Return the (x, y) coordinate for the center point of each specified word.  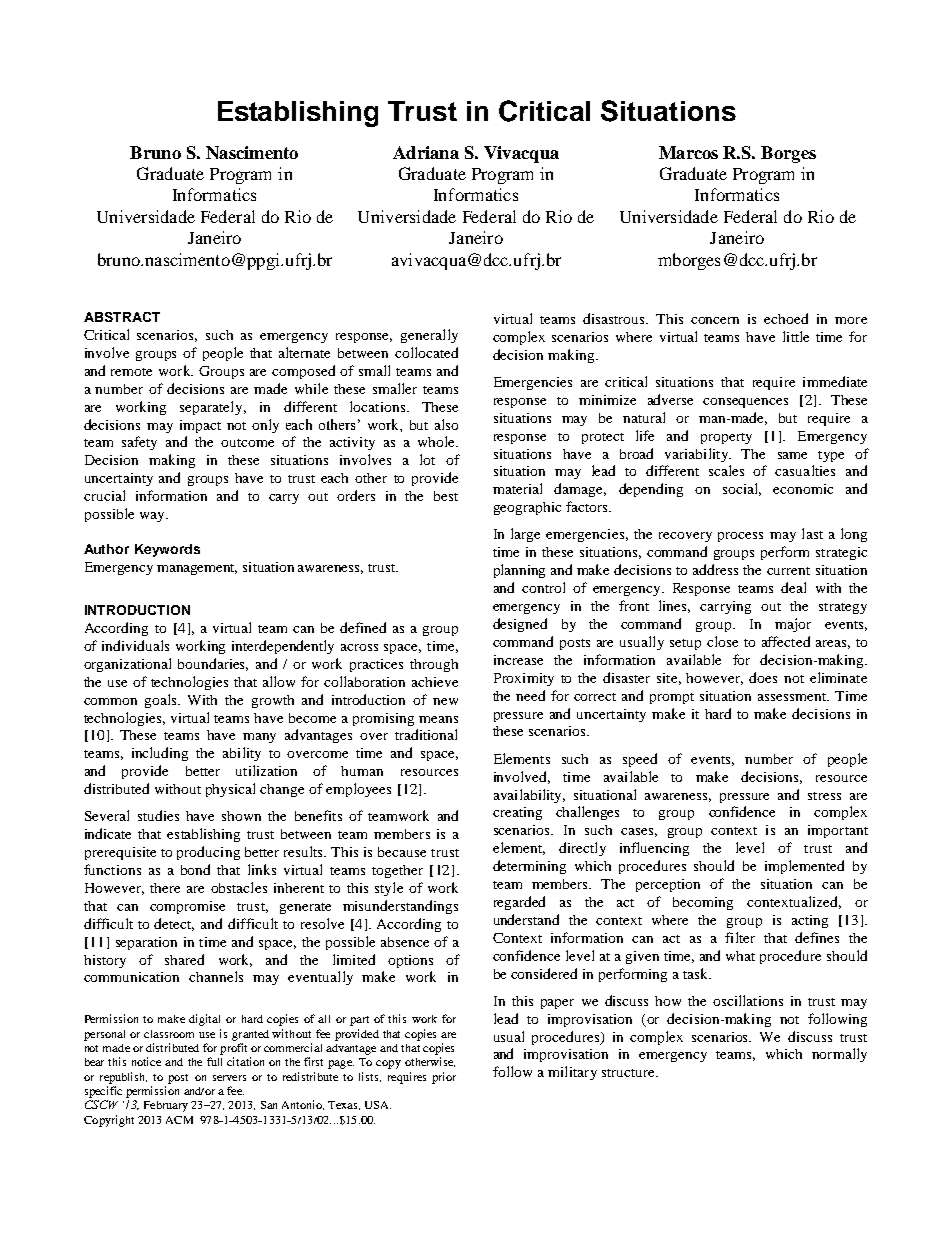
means (438, 719)
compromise (187, 907)
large (525, 535)
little (796, 336)
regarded (519, 903)
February (166, 1106)
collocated (426, 352)
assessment (793, 697)
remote (131, 372)
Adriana (426, 152)
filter (740, 937)
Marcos (688, 152)
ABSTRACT (122, 317)
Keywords (167, 550)
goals (162, 701)
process (740, 537)
